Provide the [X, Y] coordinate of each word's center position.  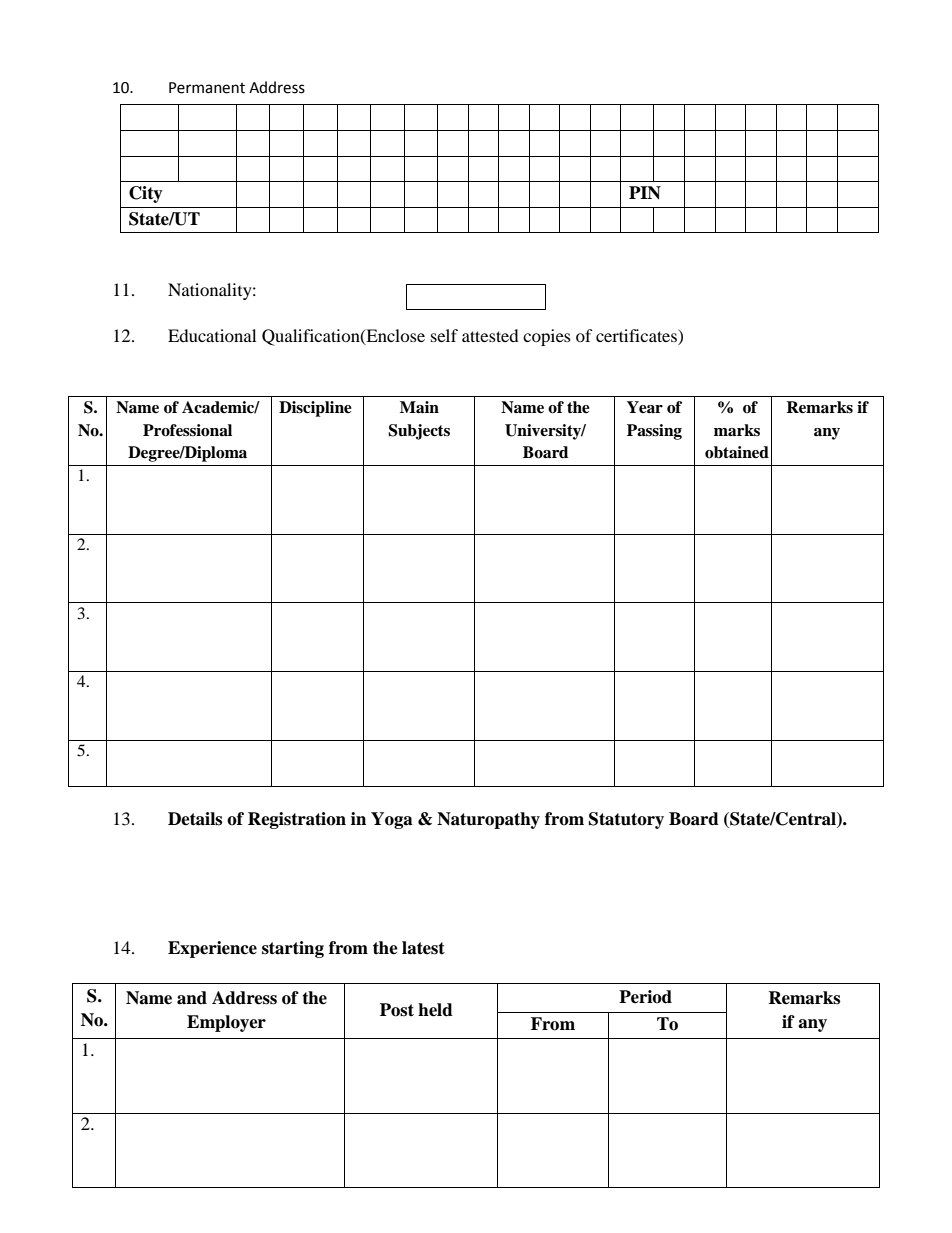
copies [547, 337]
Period [645, 997]
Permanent [207, 88]
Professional [187, 430]
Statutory [626, 820]
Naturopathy [488, 820]
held [435, 1010]
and [192, 998]
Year [645, 407]
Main [419, 407]
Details [195, 819]
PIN [645, 193]
